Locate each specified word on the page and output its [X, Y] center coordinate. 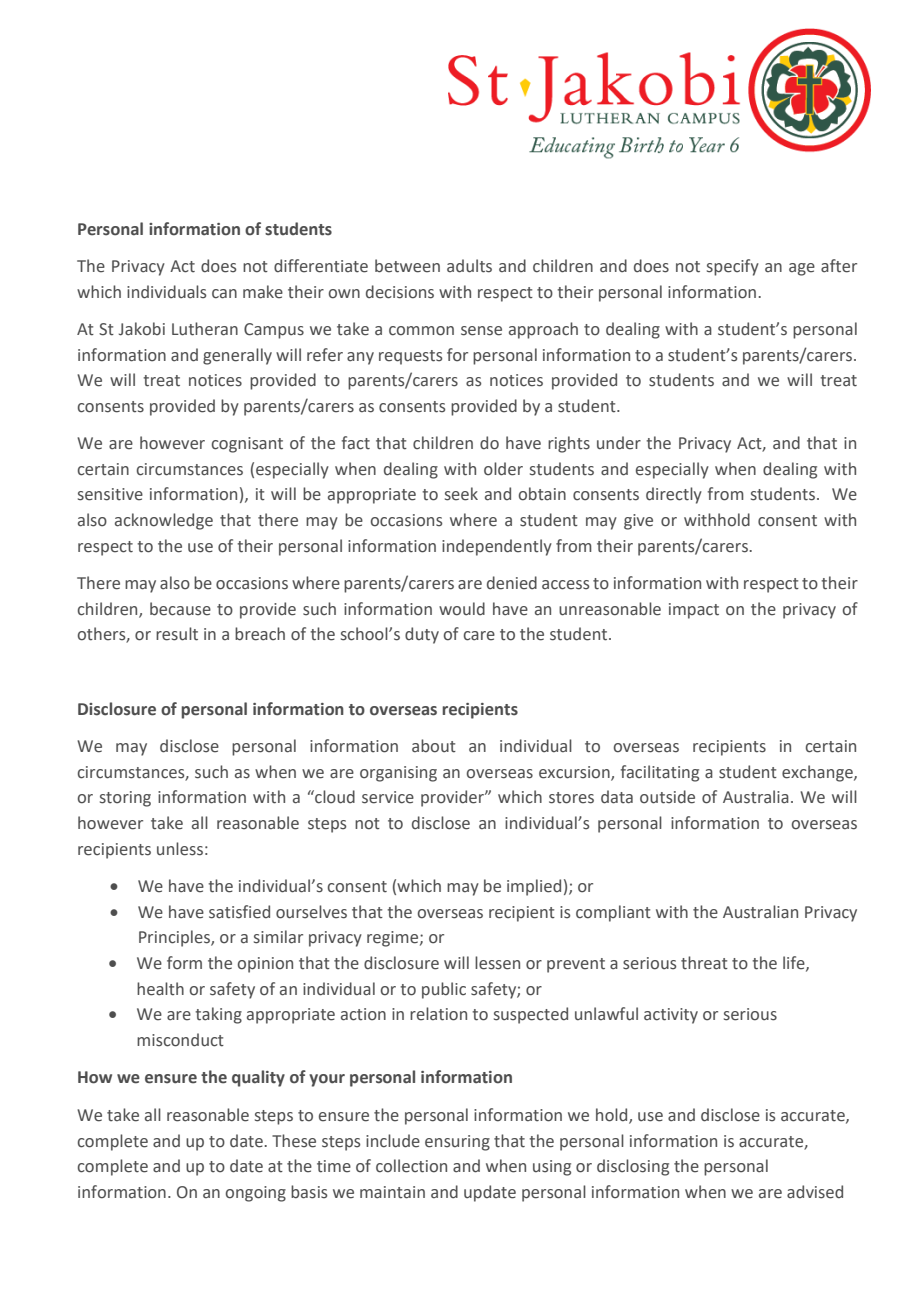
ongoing [256, 1194]
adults [469, 266]
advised [815, 1192]
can [224, 294]
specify [733, 267]
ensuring [457, 1143]
